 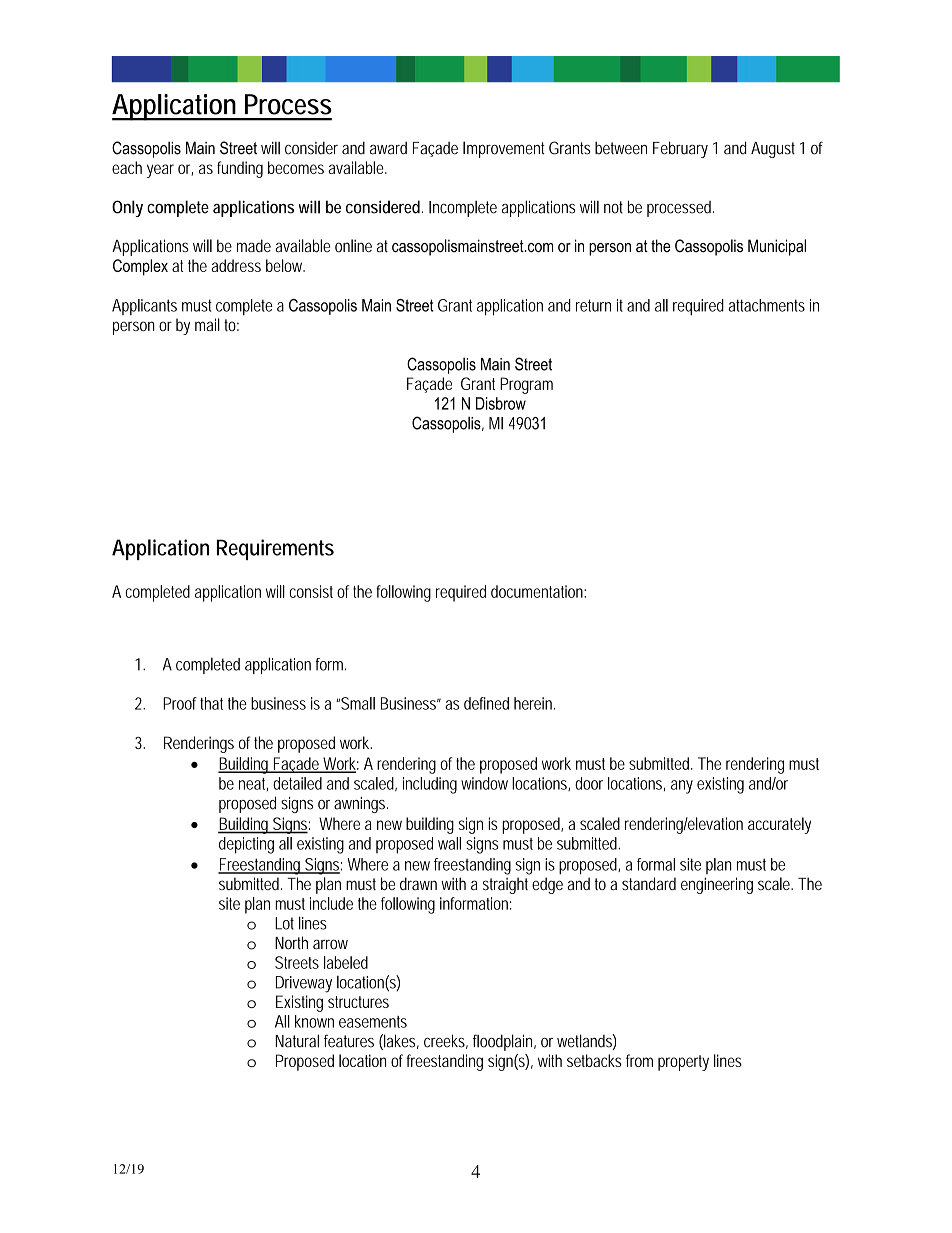 I want to click on attachments, so click(x=766, y=305).
